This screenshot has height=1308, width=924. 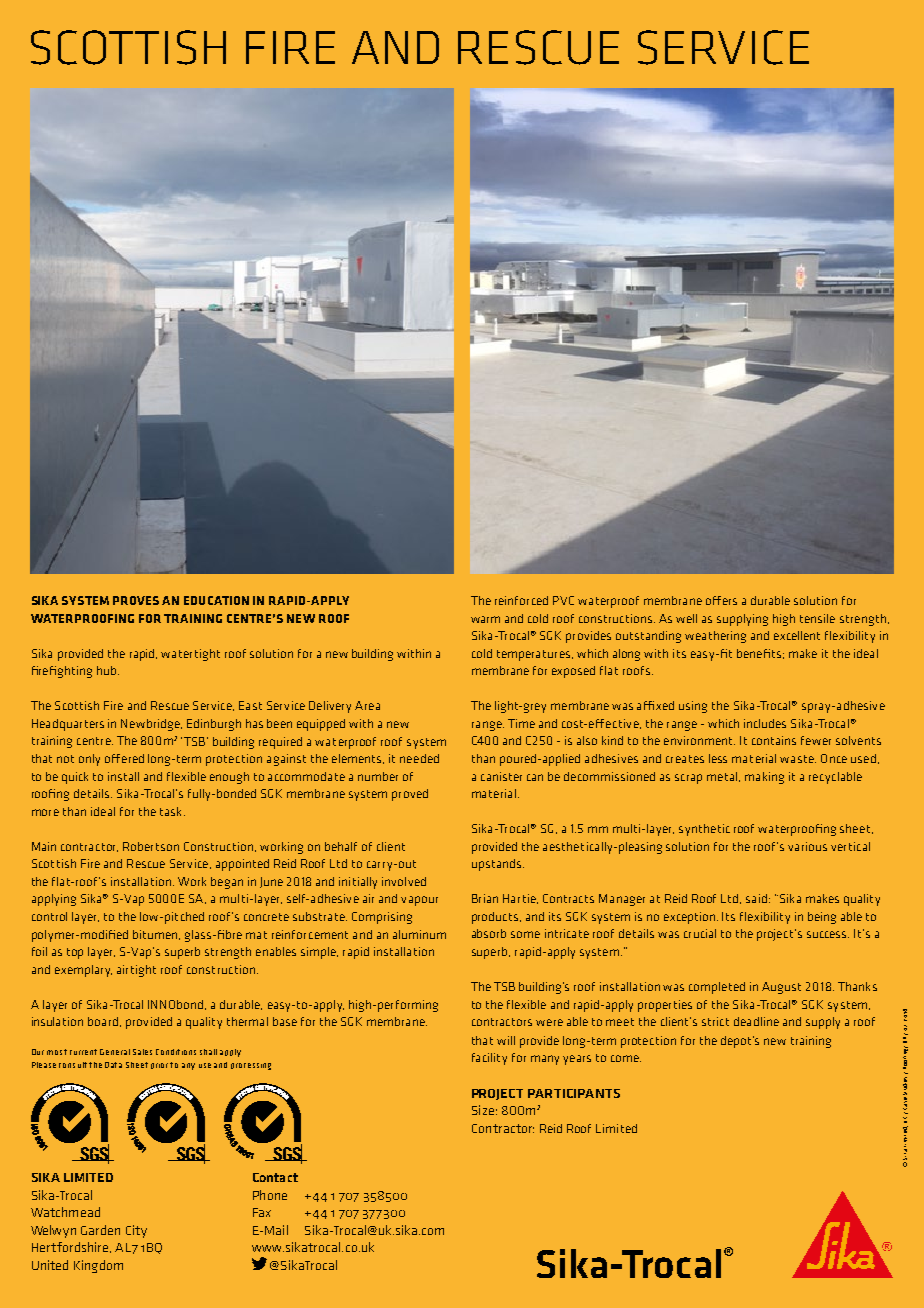 I want to click on PROVES, so click(x=136, y=600).
